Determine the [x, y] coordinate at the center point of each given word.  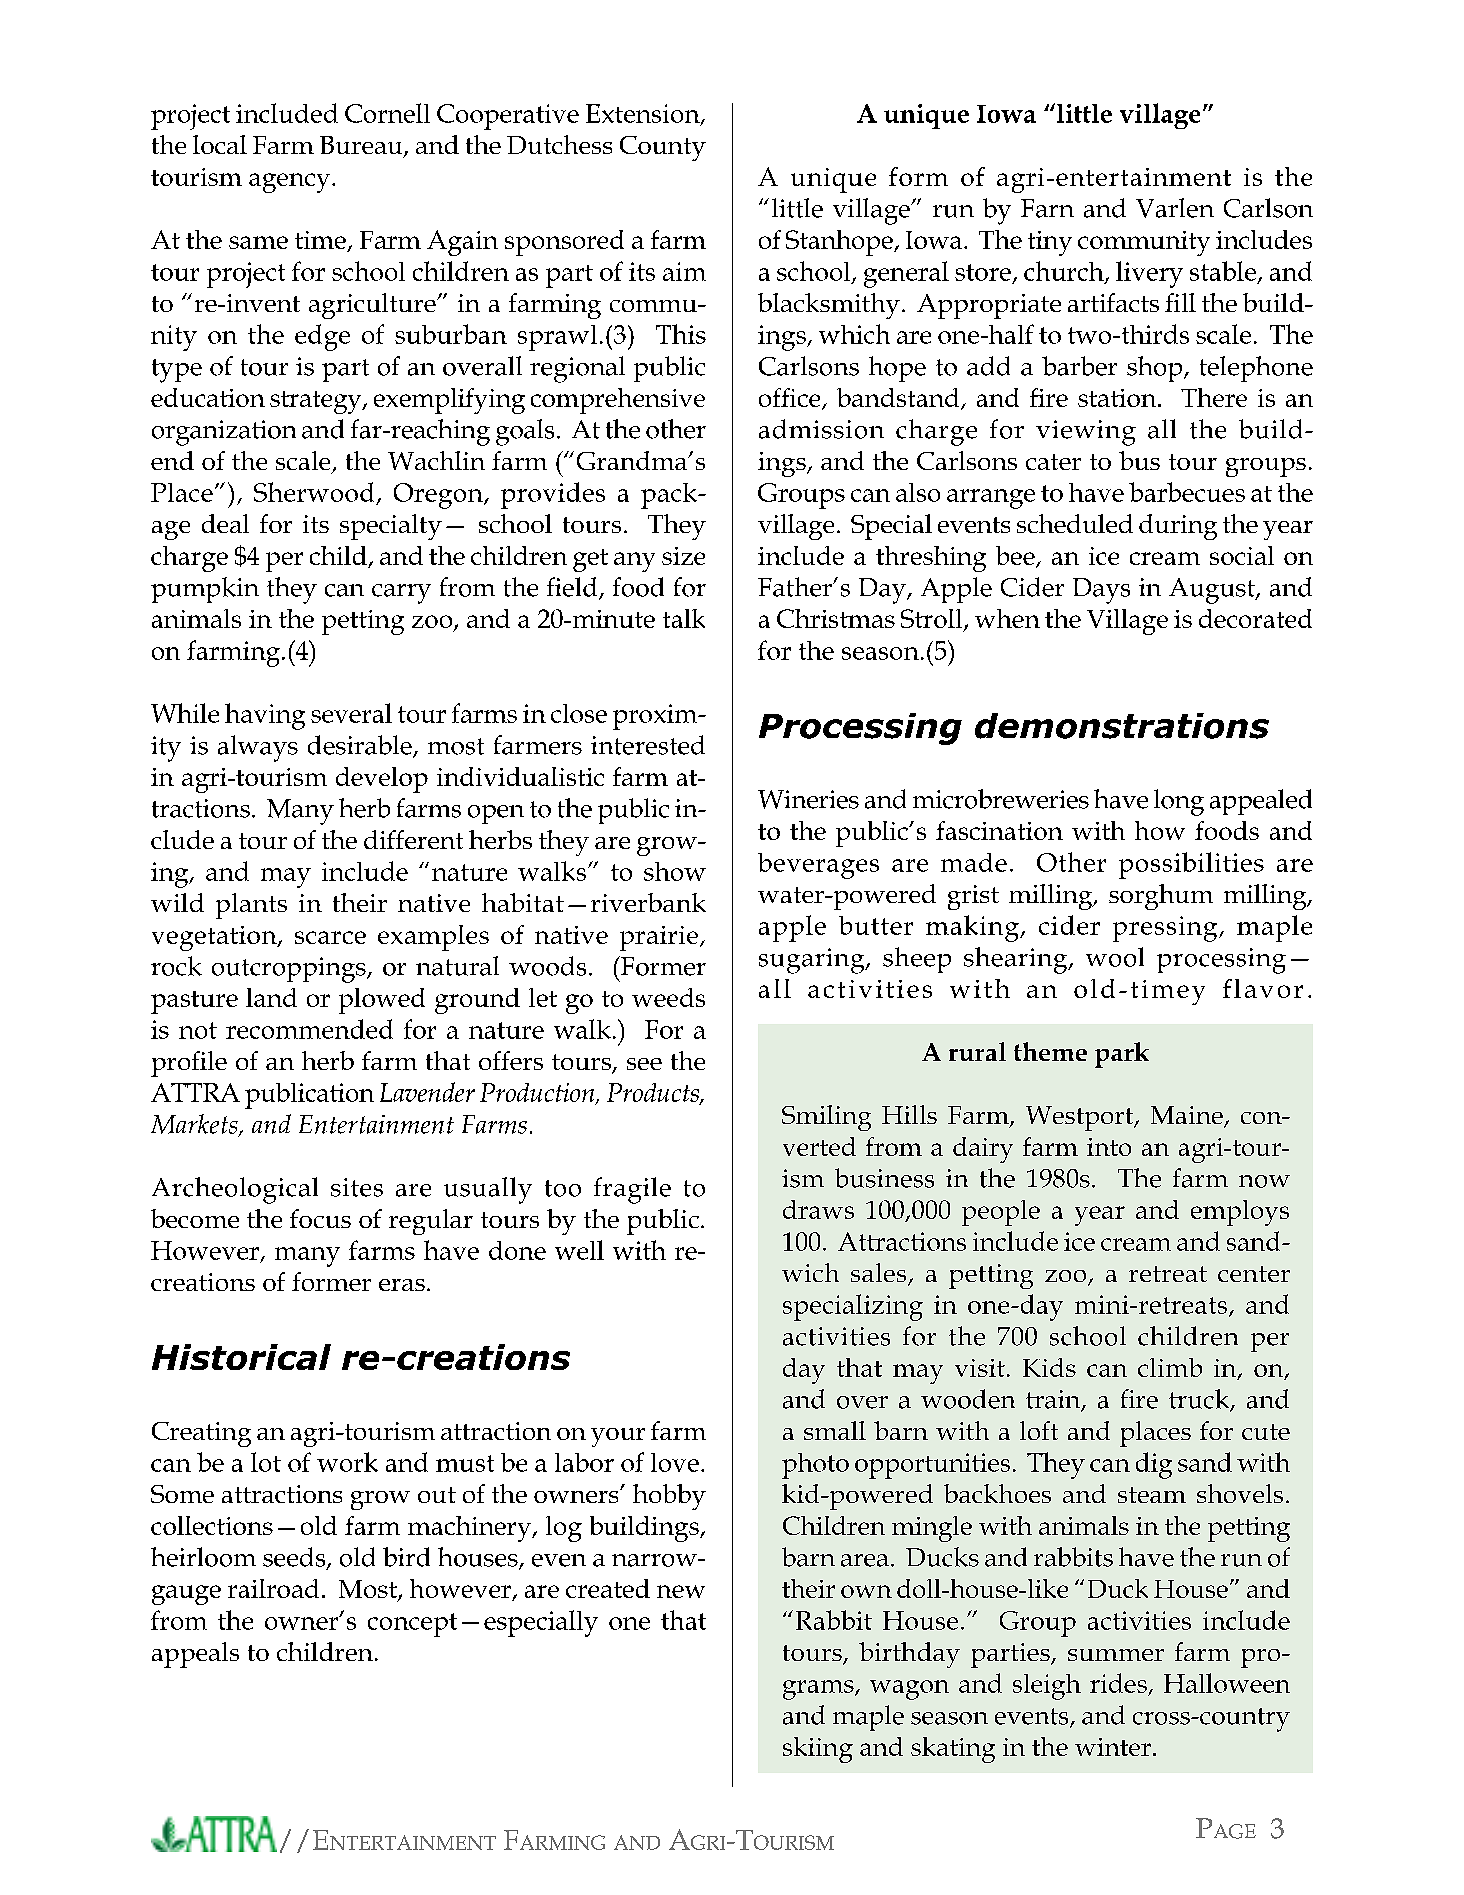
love [675, 1462]
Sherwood [314, 492]
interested [648, 745]
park [1122, 1055]
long [1179, 802]
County [663, 148]
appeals [195, 1655]
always [258, 748]
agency [291, 183]
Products [654, 1093]
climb [1170, 1367]
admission [821, 429]
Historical [241, 1357]
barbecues [1187, 492]
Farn [1047, 208]
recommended [309, 1029]
